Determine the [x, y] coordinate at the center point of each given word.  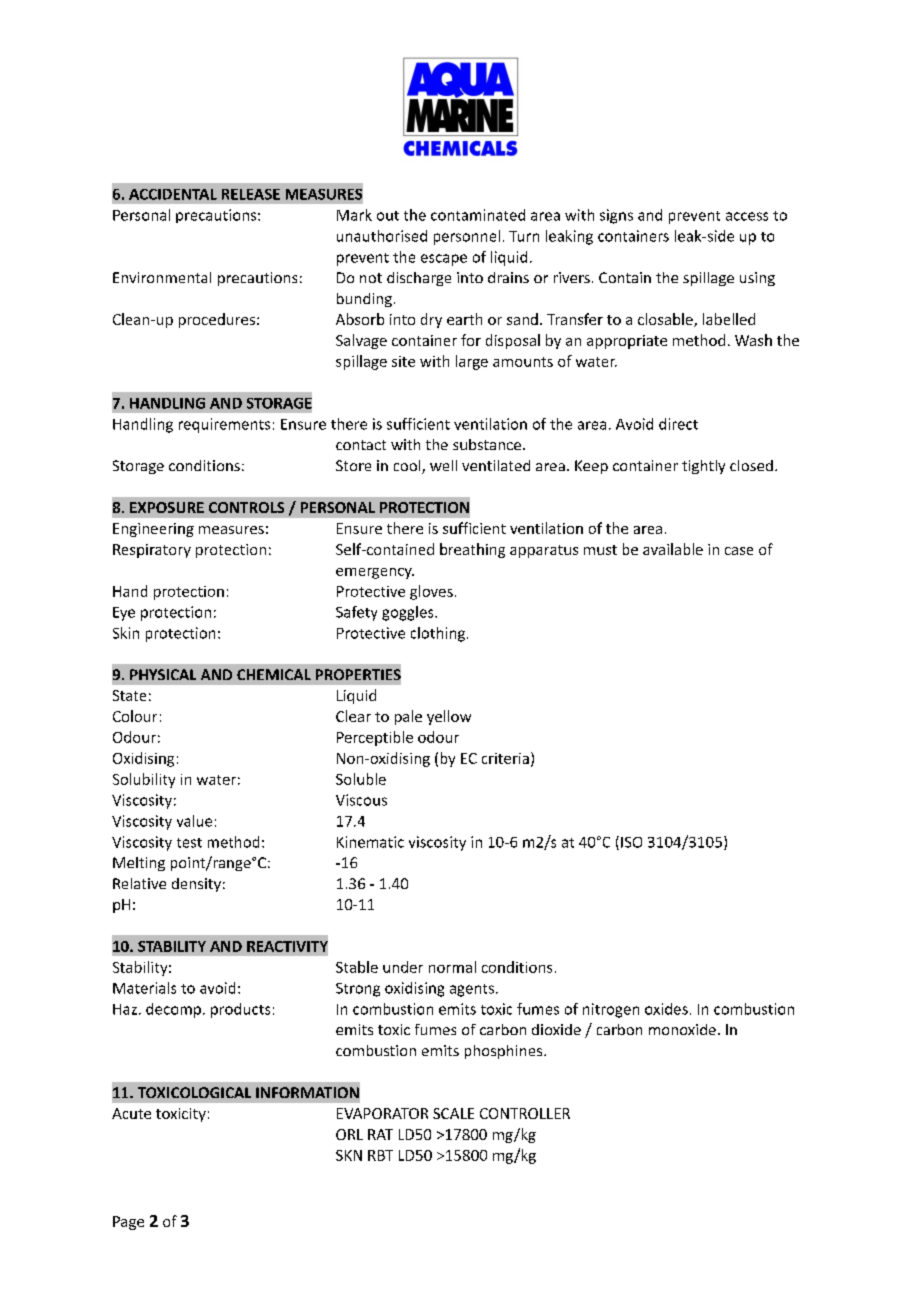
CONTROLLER [525, 1113]
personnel [467, 237]
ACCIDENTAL [173, 194]
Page [128, 1223]
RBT [380, 1155]
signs [616, 216]
